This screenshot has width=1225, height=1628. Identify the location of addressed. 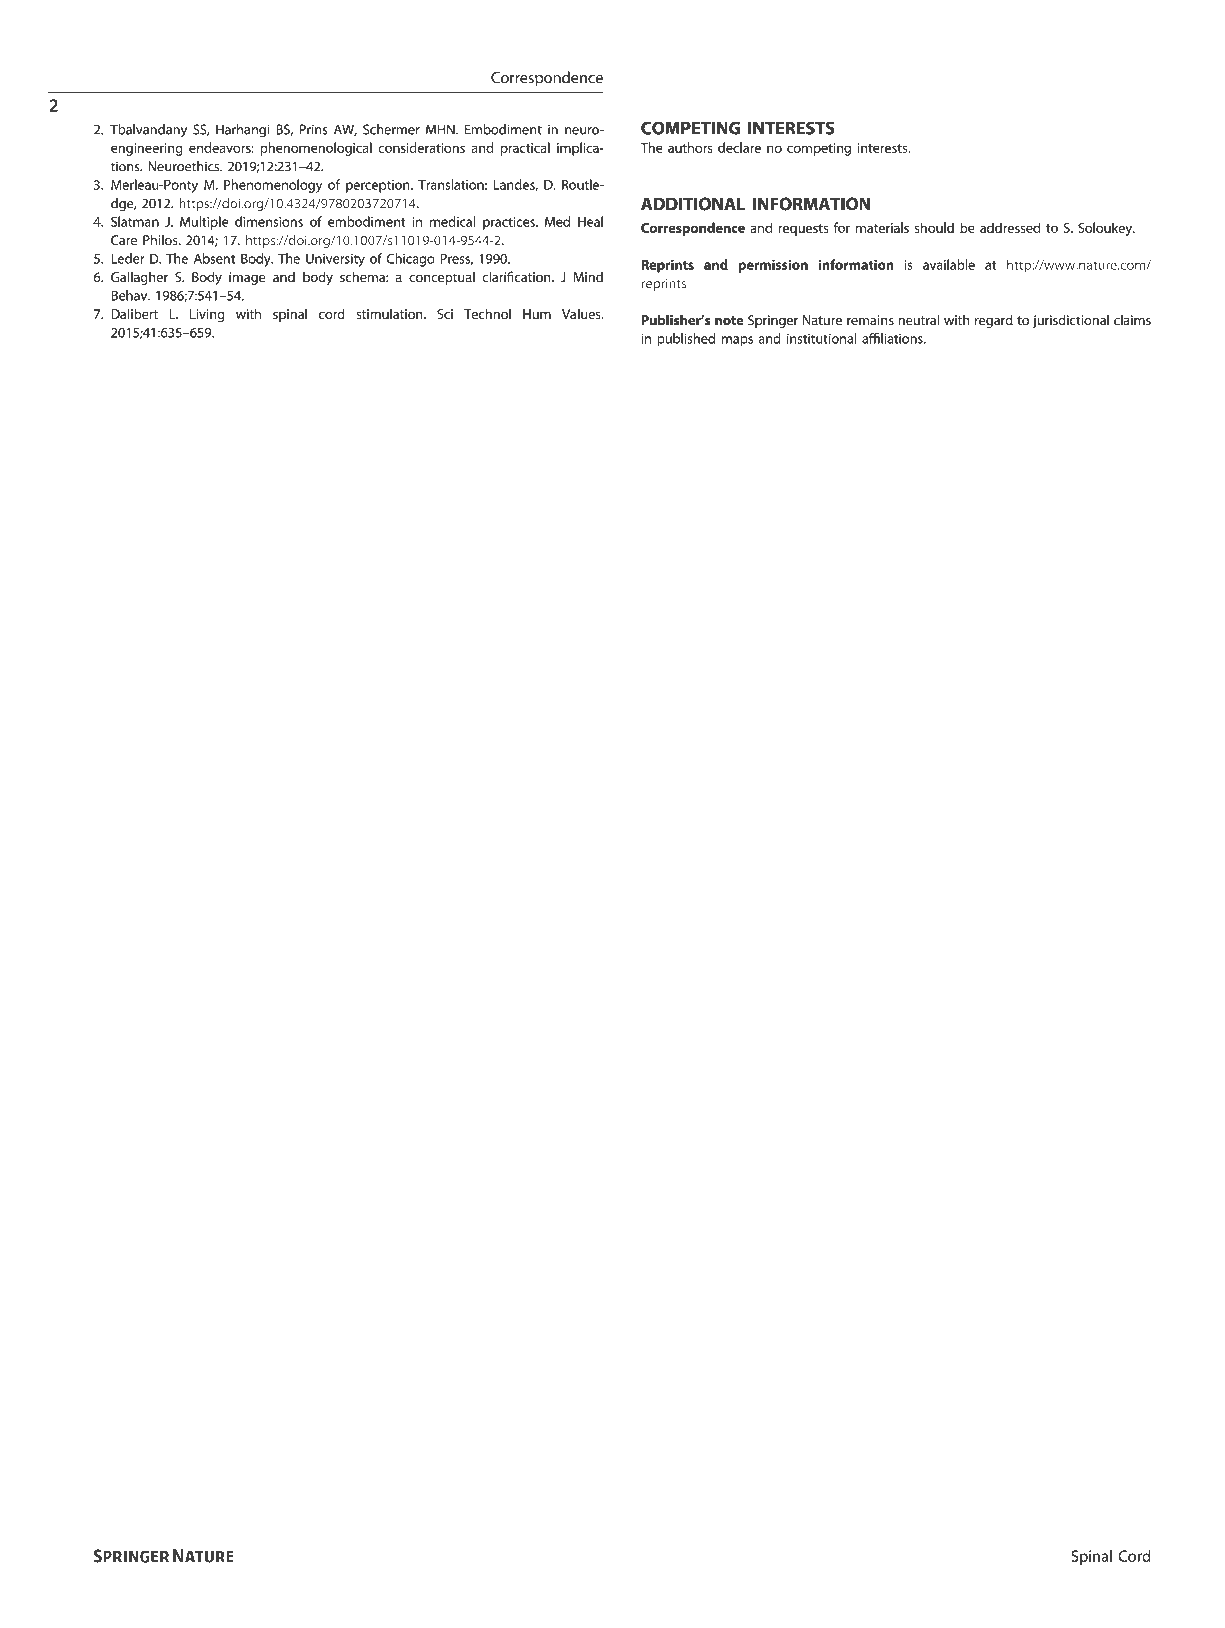
(1010, 227).
